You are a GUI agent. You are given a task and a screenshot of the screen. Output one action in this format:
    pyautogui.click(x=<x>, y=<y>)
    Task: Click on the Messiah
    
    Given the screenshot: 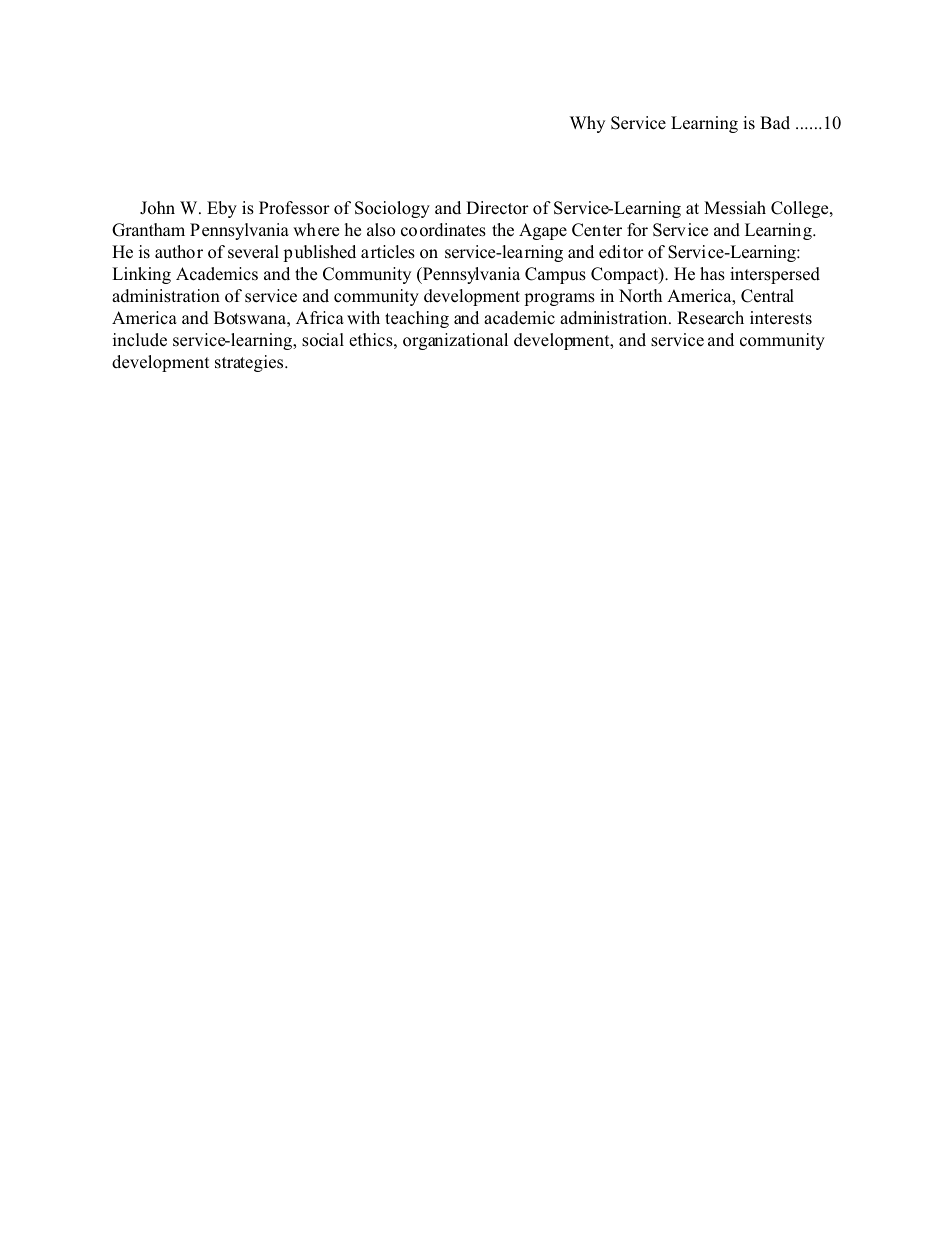 What is the action you would take?
    pyautogui.click(x=735, y=208)
